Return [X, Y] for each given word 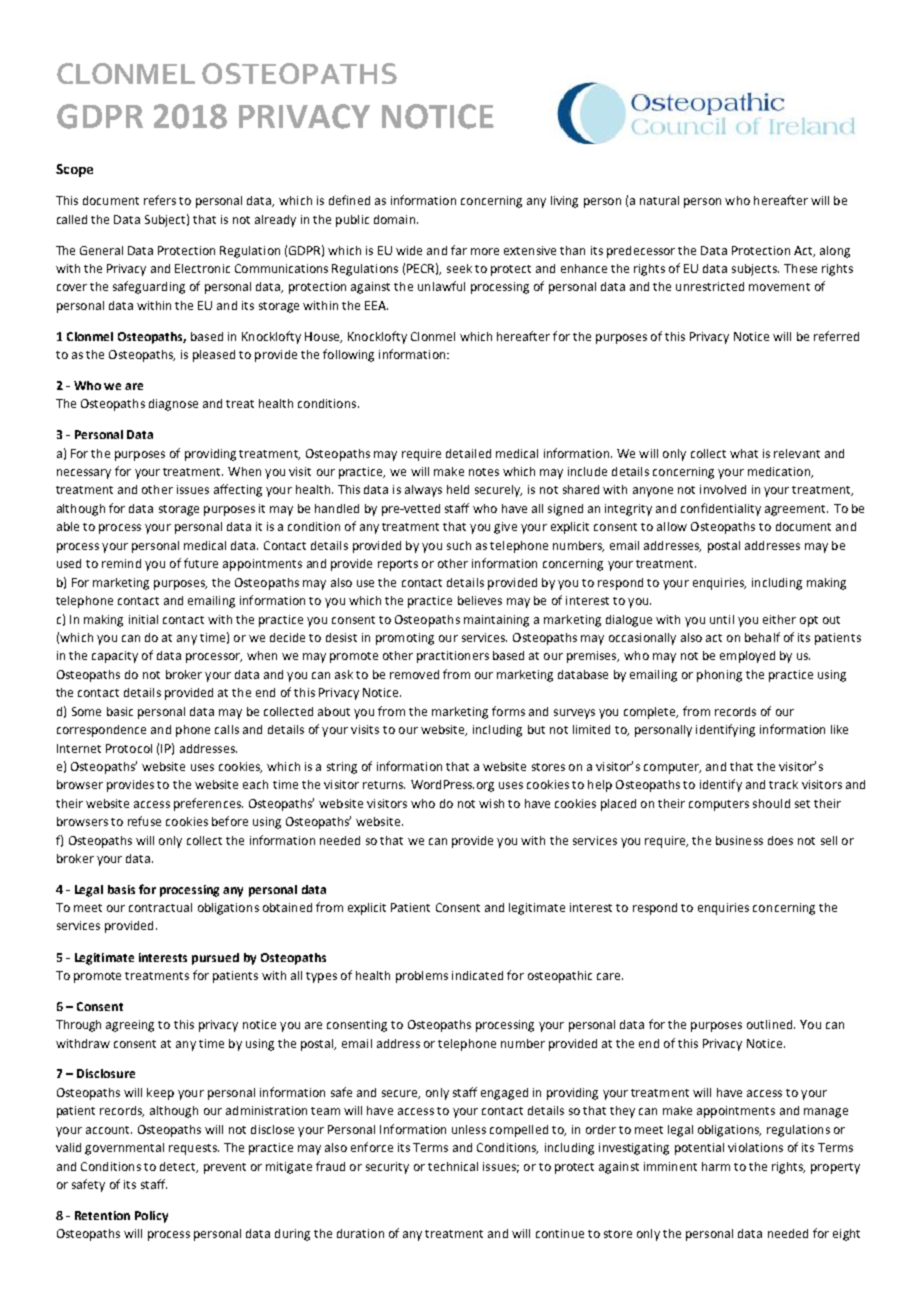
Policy [151, 1217]
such [459, 545]
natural [659, 200]
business [739, 840]
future [201, 563]
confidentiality [721, 509]
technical [453, 1166]
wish [491, 803]
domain [394, 219]
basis [121, 889]
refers [160, 200]
